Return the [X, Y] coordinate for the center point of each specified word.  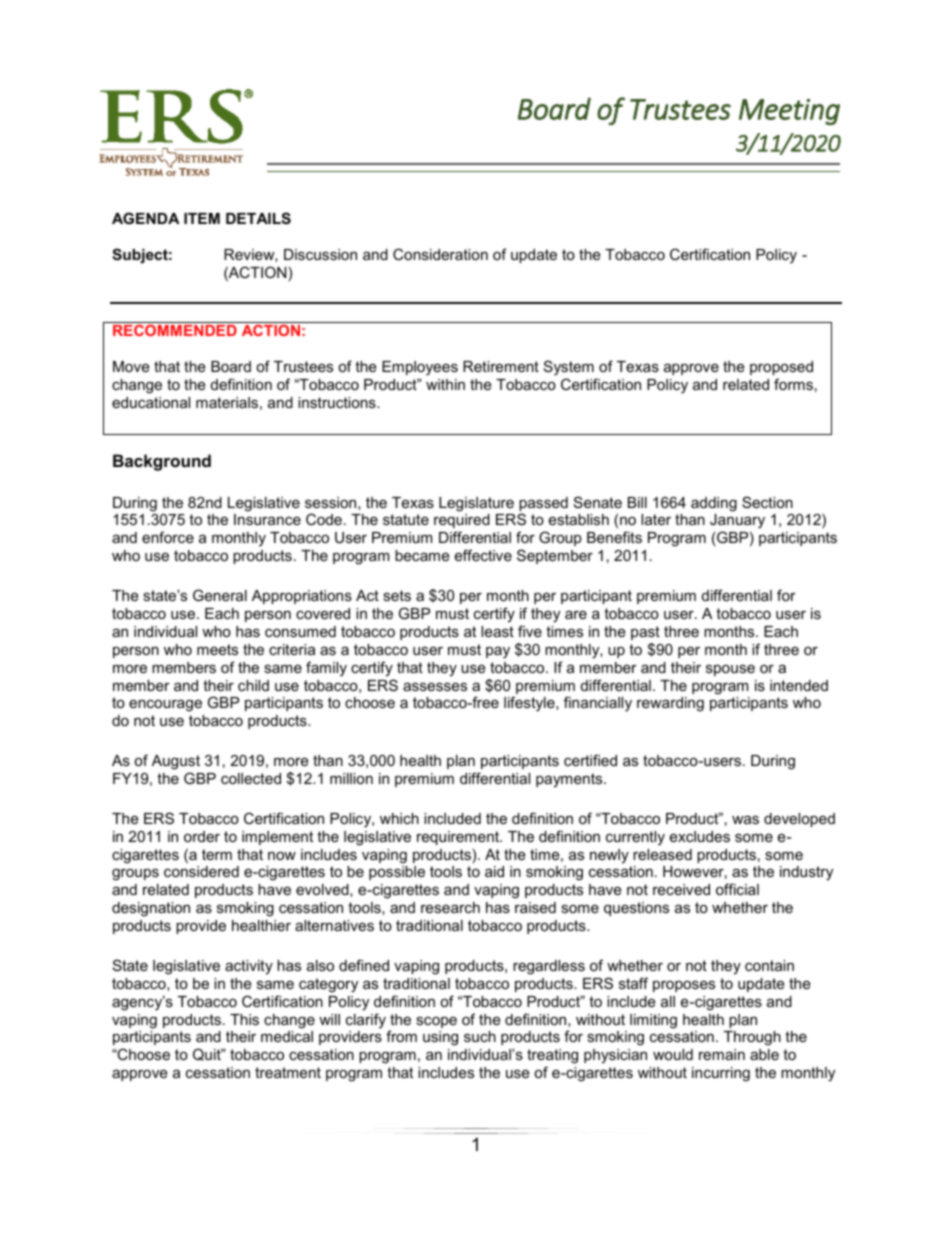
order [202, 836]
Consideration [440, 254]
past [645, 633]
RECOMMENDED [175, 330]
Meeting [789, 112]
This [244, 1019]
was [745, 819]
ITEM [202, 218]
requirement [459, 838]
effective [483, 555]
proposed [781, 368]
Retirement [501, 366]
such [480, 1036]
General [220, 595]
